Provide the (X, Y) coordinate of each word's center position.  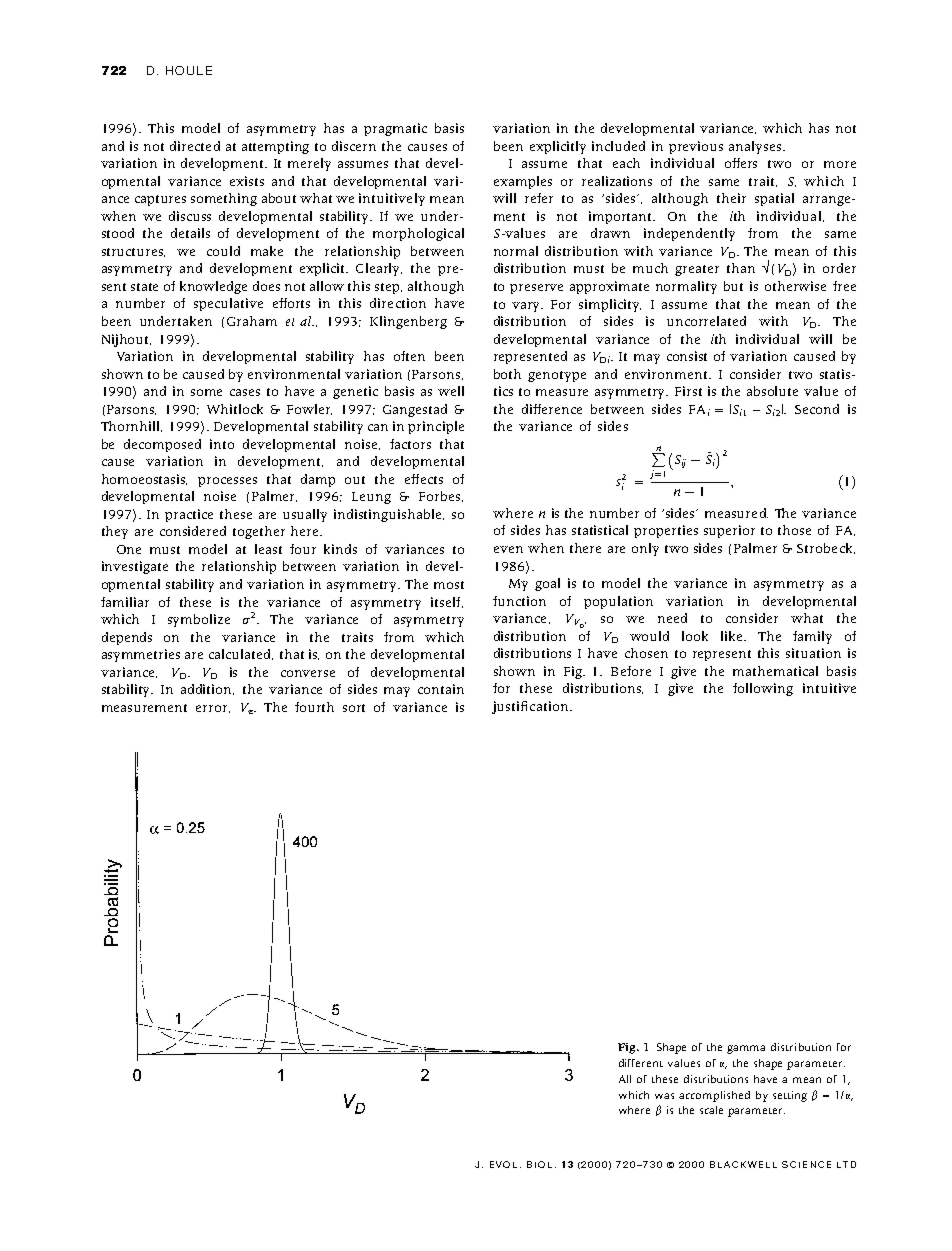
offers (741, 163)
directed (195, 146)
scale (711, 1110)
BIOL (539, 1164)
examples (523, 182)
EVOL (503, 1164)
